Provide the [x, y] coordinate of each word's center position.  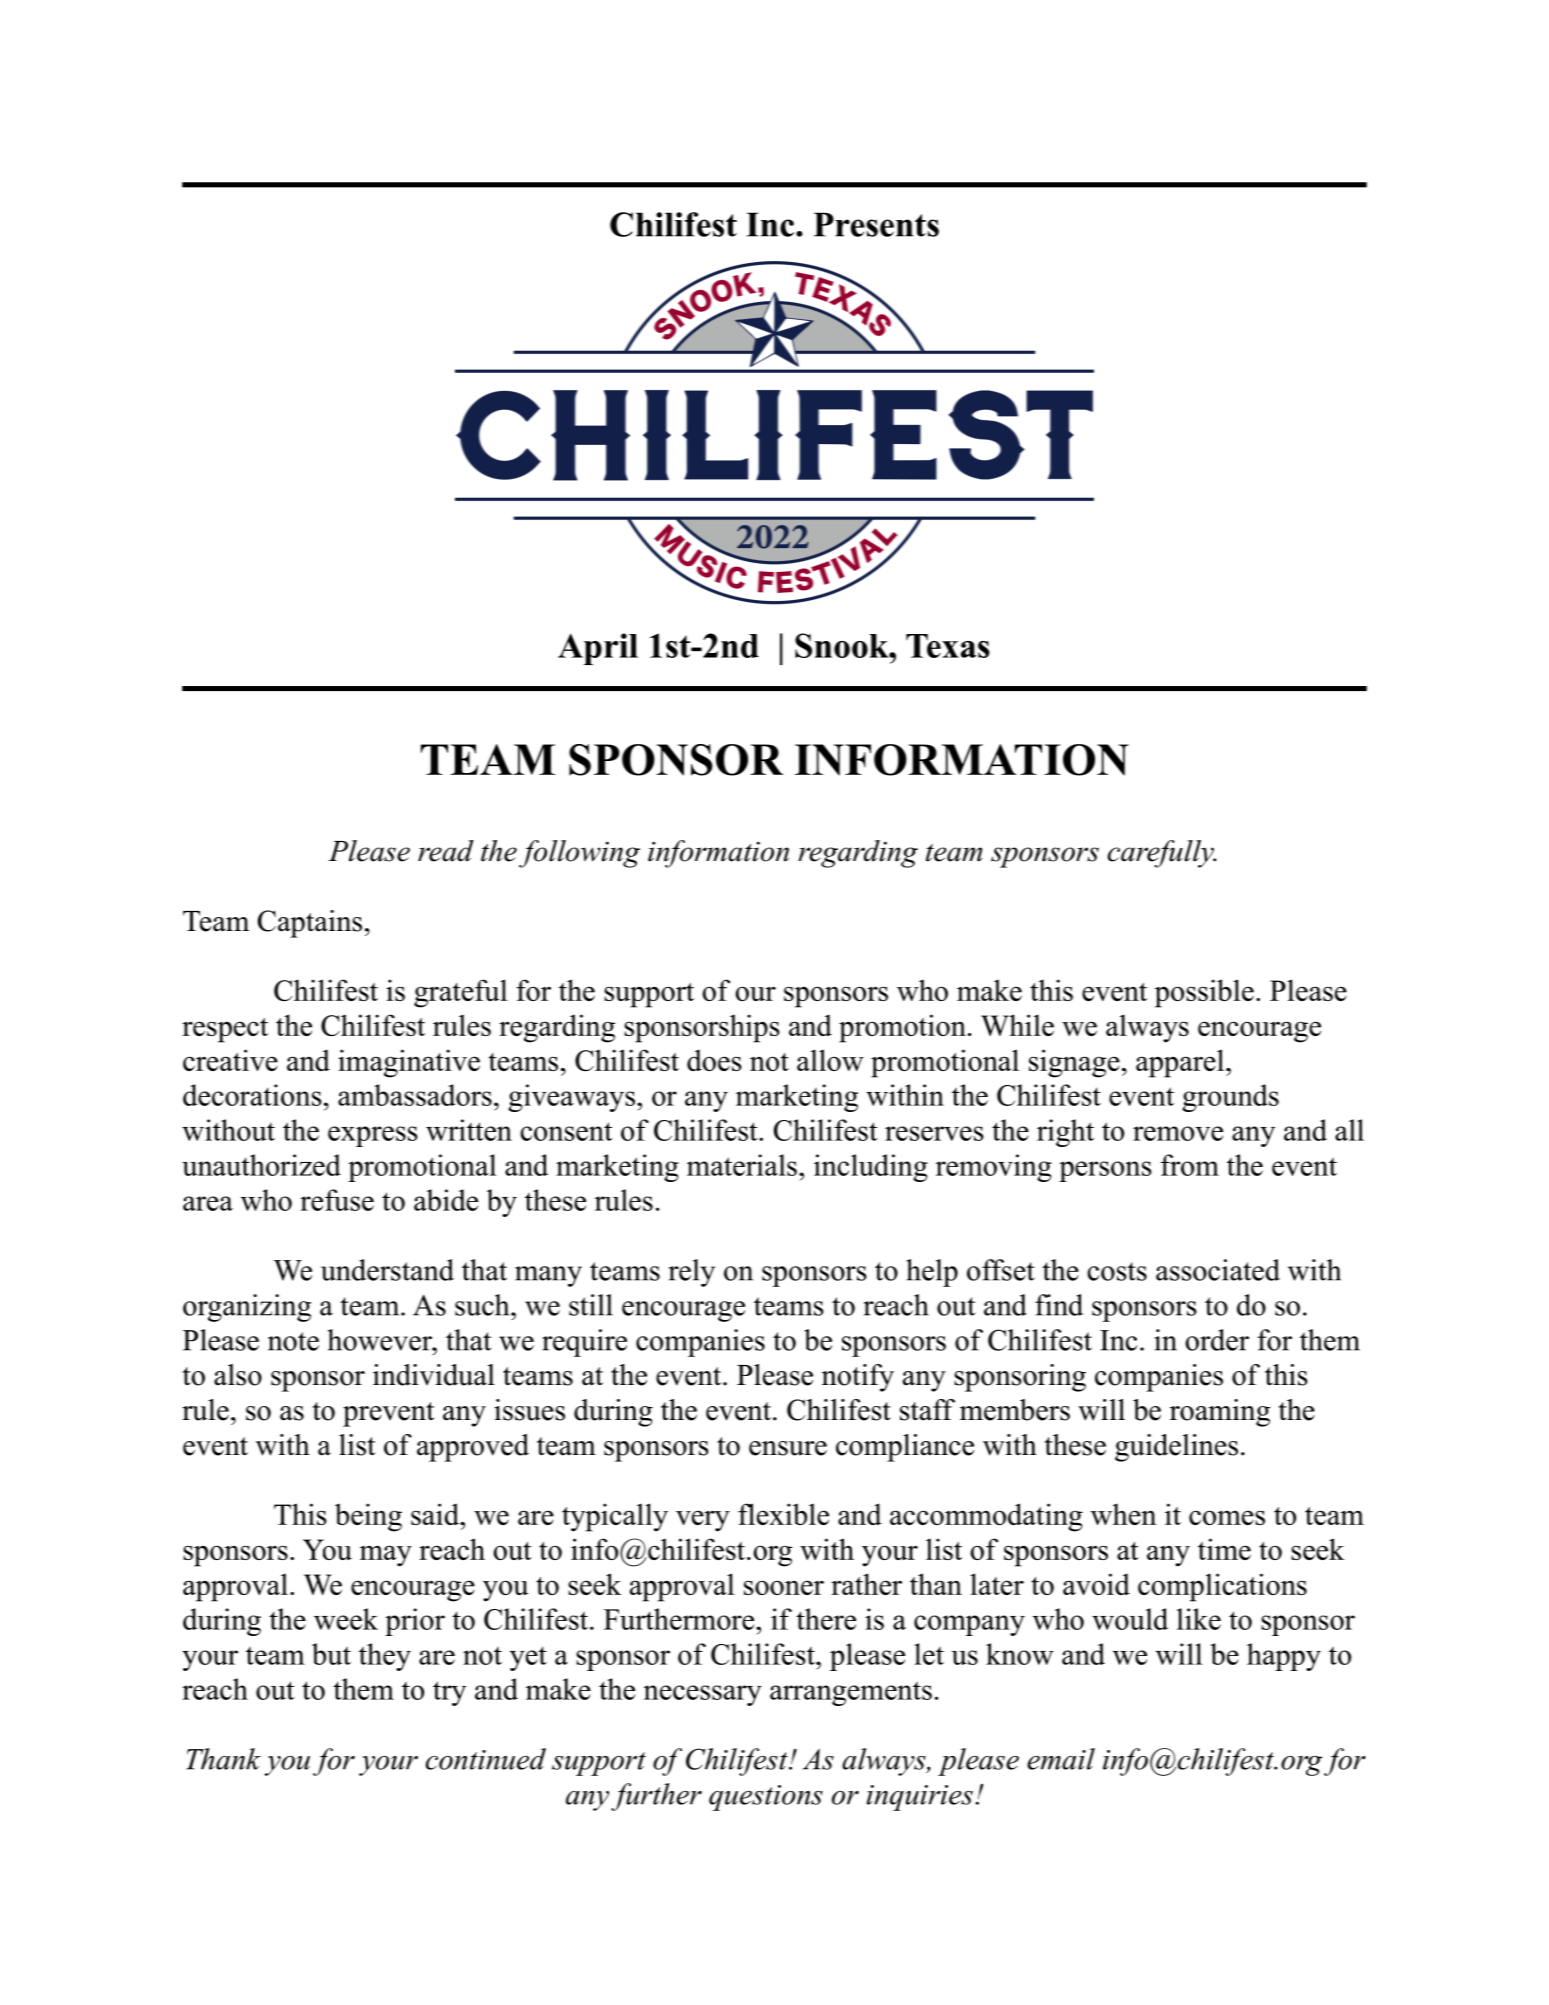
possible [1204, 993]
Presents [876, 224]
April [598, 649]
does [714, 1060]
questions [766, 1798]
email [1061, 1759]
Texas [948, 646]
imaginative [409, 1063]
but [331, 1654]
